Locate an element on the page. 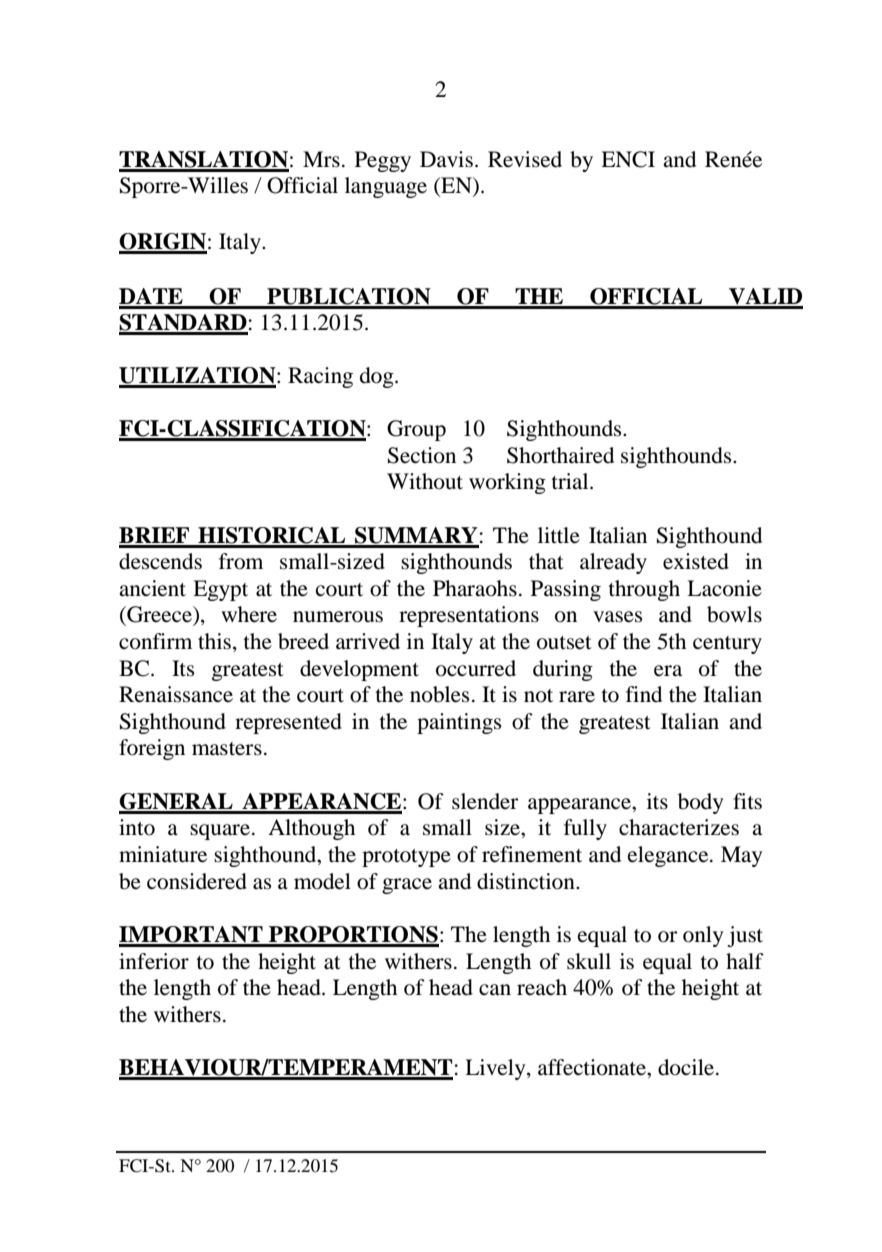  Egypt is located at coordinates (220, 590).
